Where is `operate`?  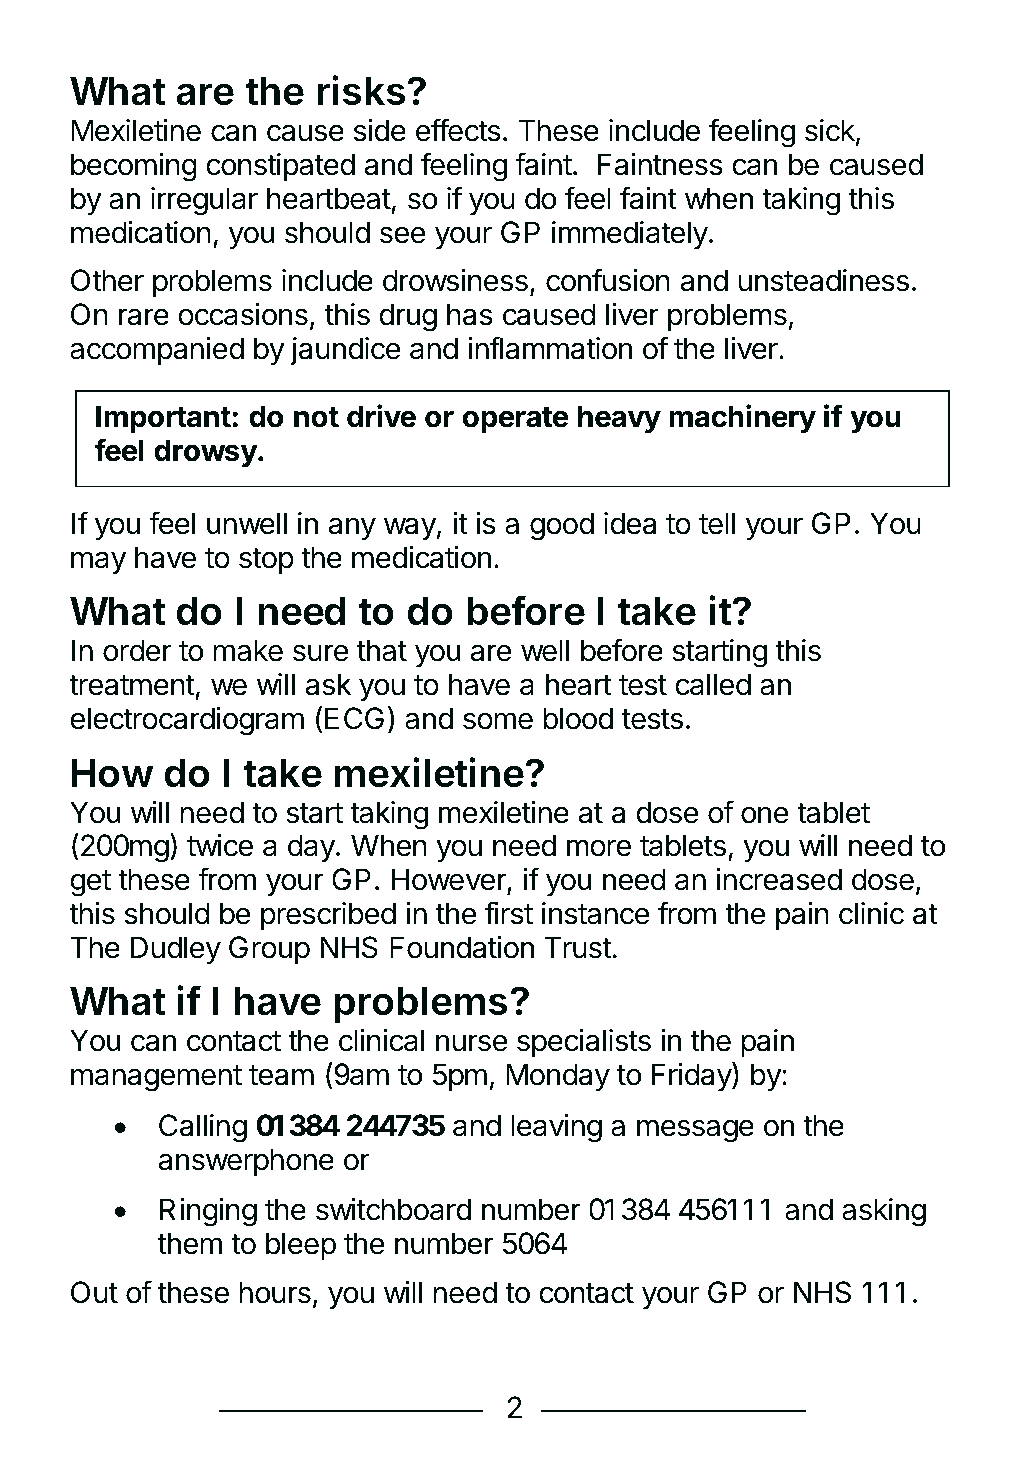
operate is located at coordinates (515, 420).
